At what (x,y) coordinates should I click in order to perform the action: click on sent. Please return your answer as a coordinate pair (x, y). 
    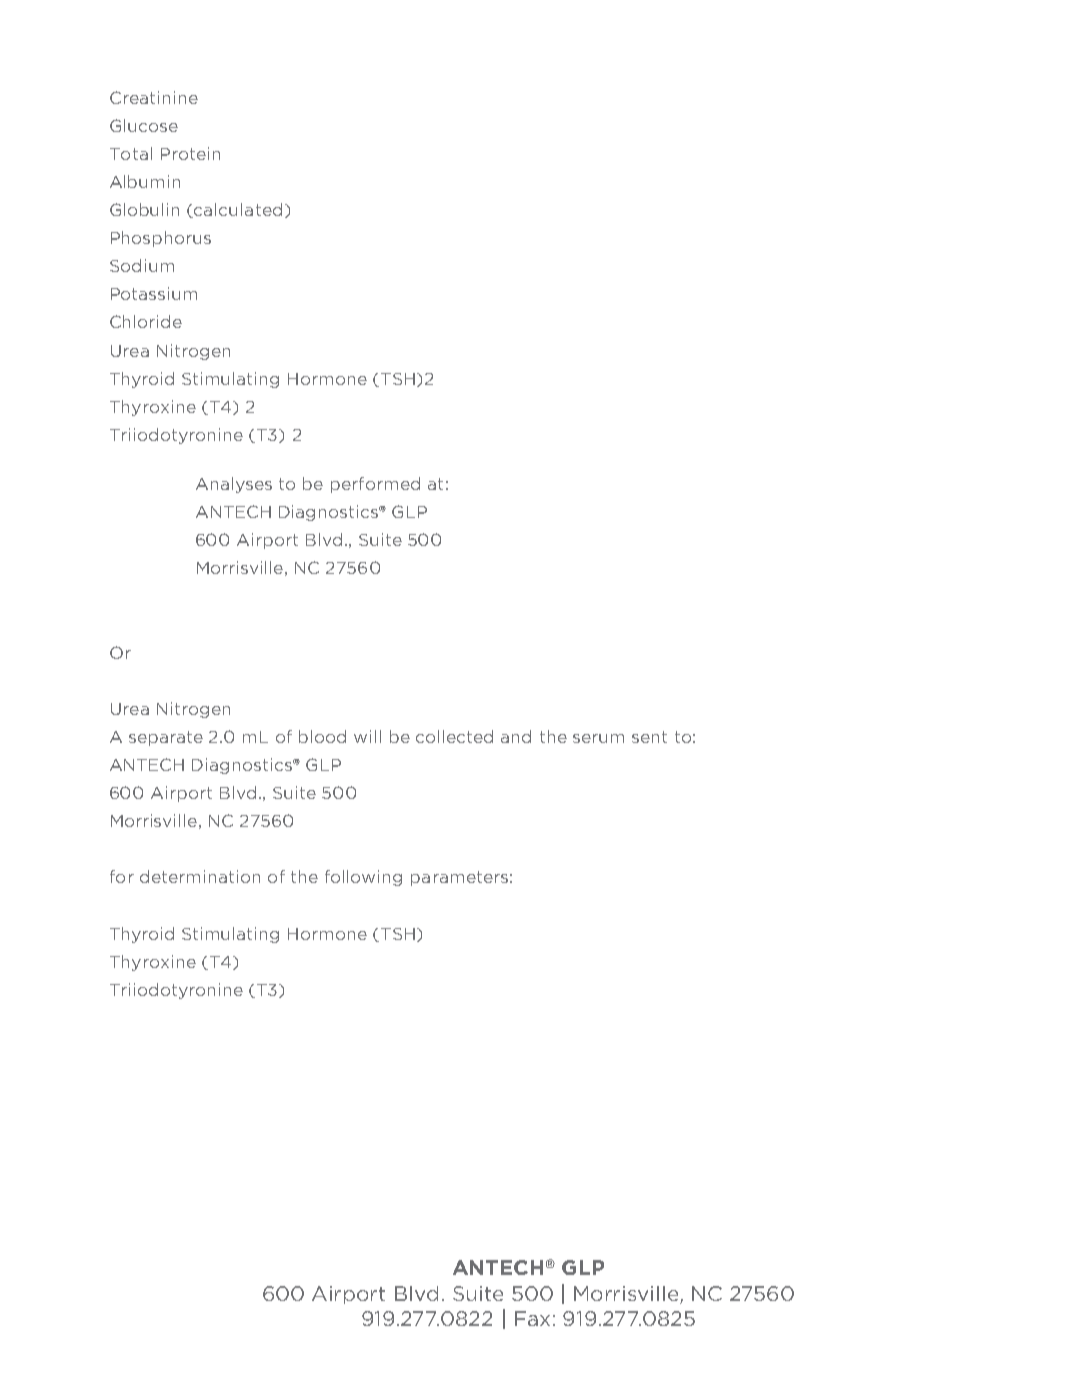
    Looking at the image, I should click on (649, 737).
